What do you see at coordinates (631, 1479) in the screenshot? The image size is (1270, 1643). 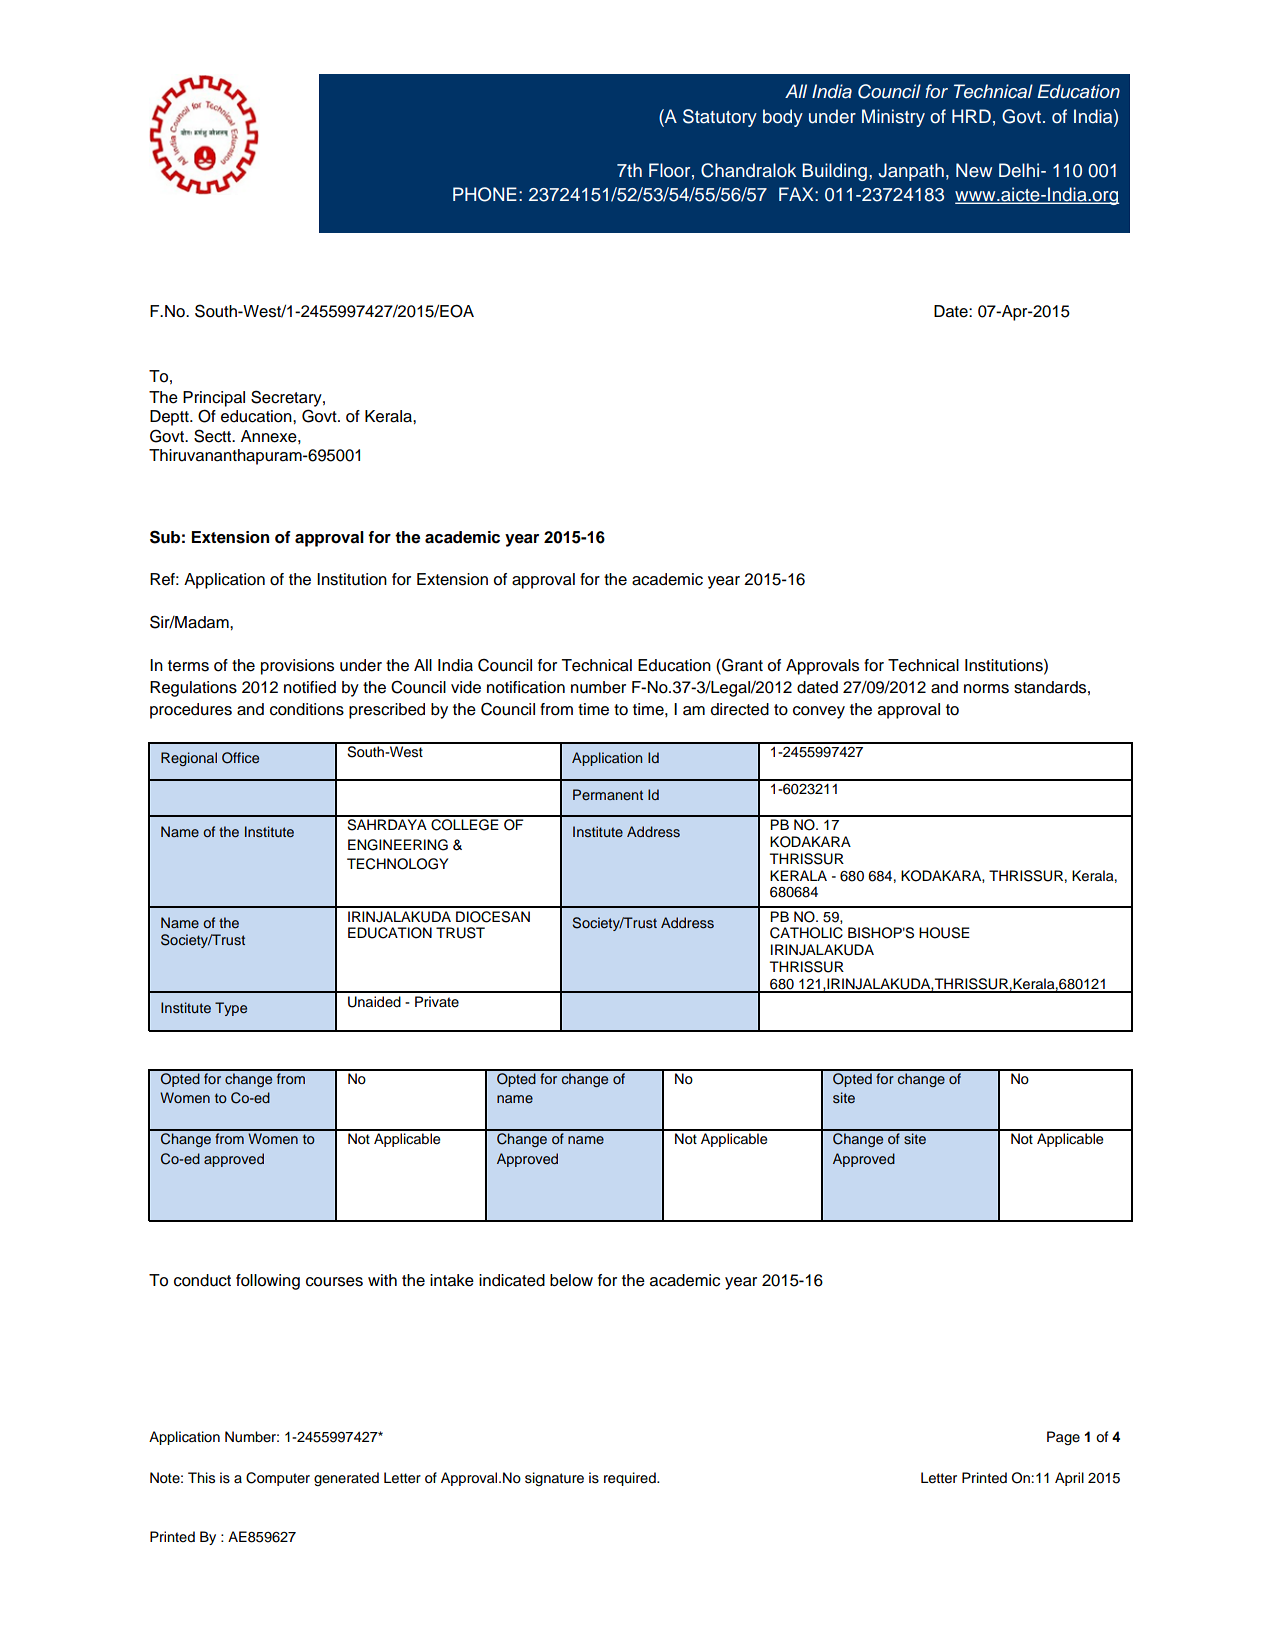 I see `required` at bounding box center [631, 1479].
